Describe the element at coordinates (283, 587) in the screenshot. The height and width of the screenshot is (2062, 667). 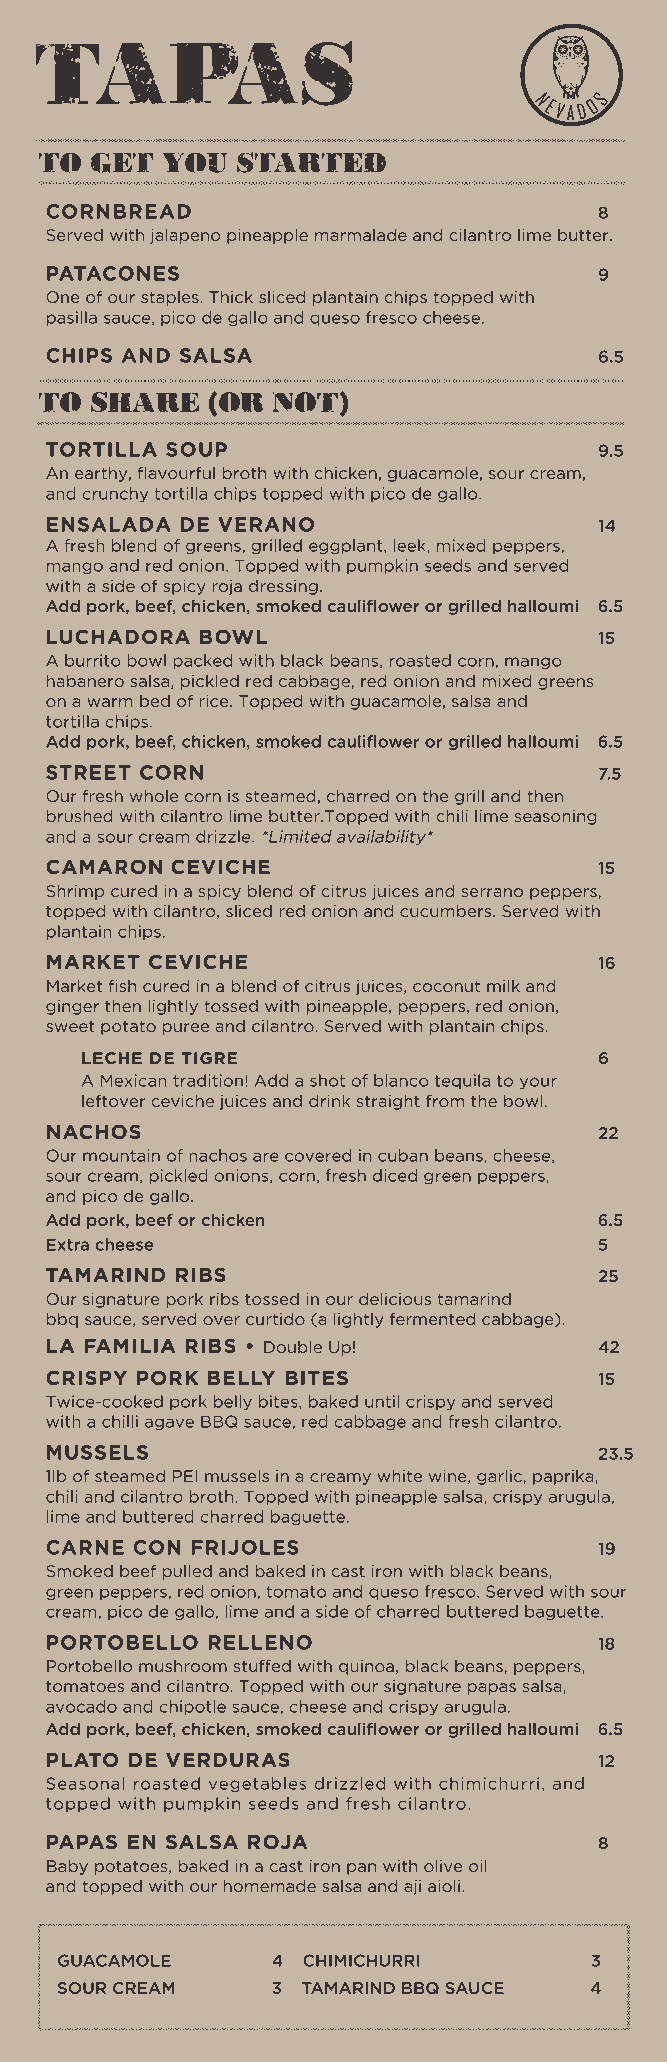
I see `dressing` at that location.
